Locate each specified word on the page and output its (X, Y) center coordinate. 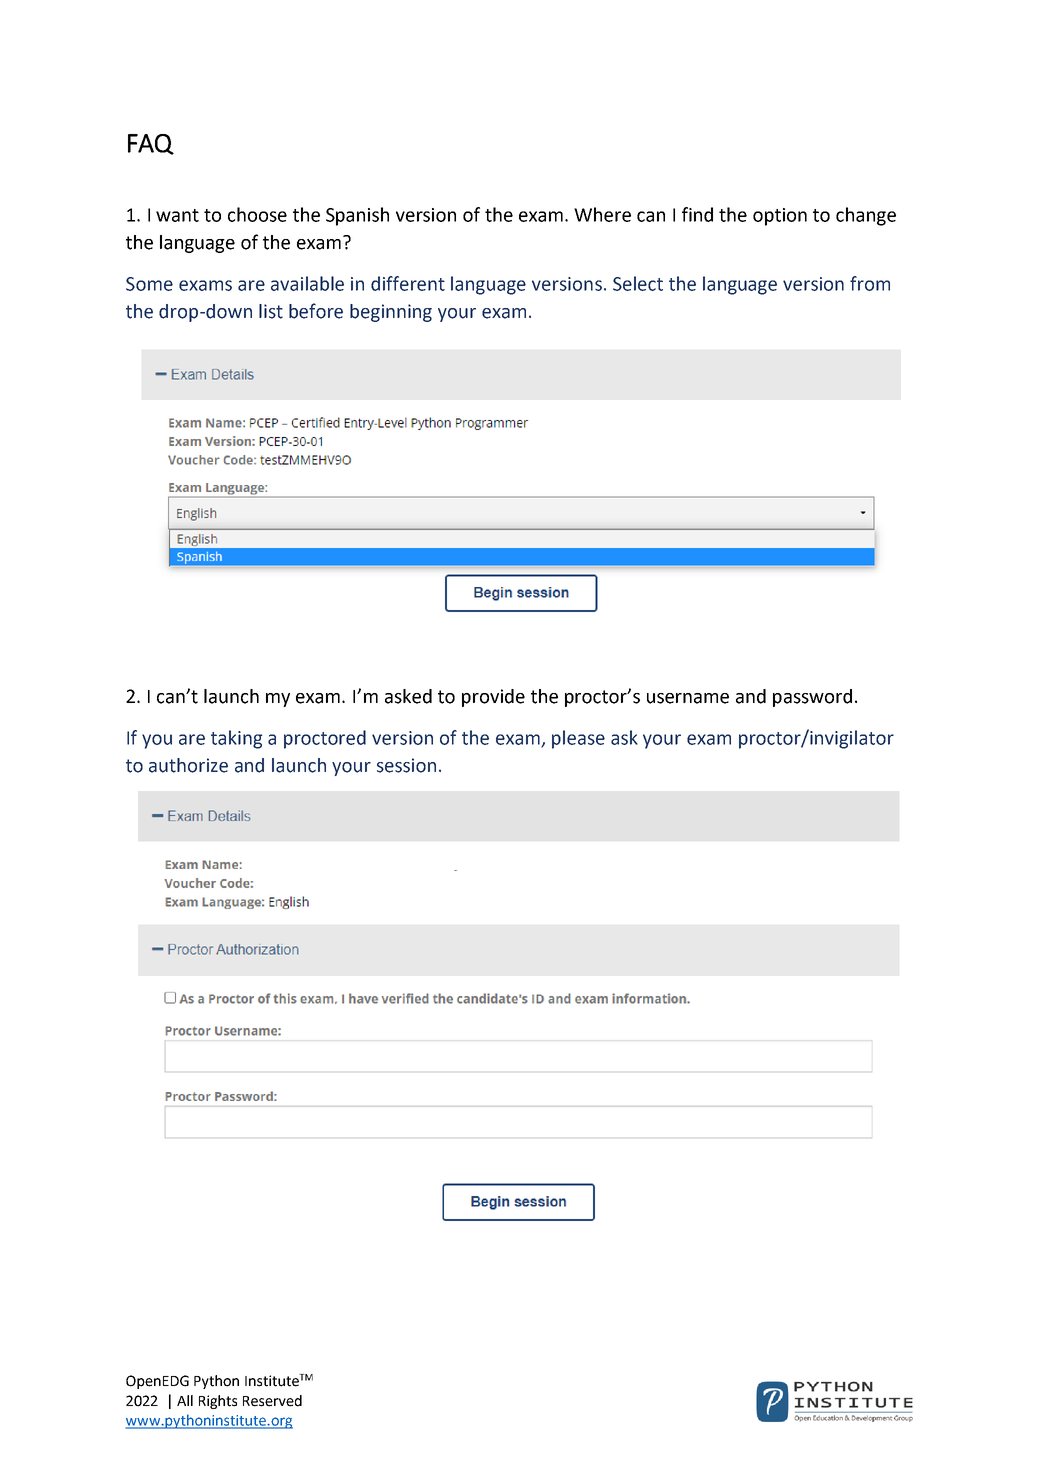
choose (257, 214)
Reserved (272, 1401)
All (185, 1400)
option (780, 217)
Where (602, 214)
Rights (218, 1402)
